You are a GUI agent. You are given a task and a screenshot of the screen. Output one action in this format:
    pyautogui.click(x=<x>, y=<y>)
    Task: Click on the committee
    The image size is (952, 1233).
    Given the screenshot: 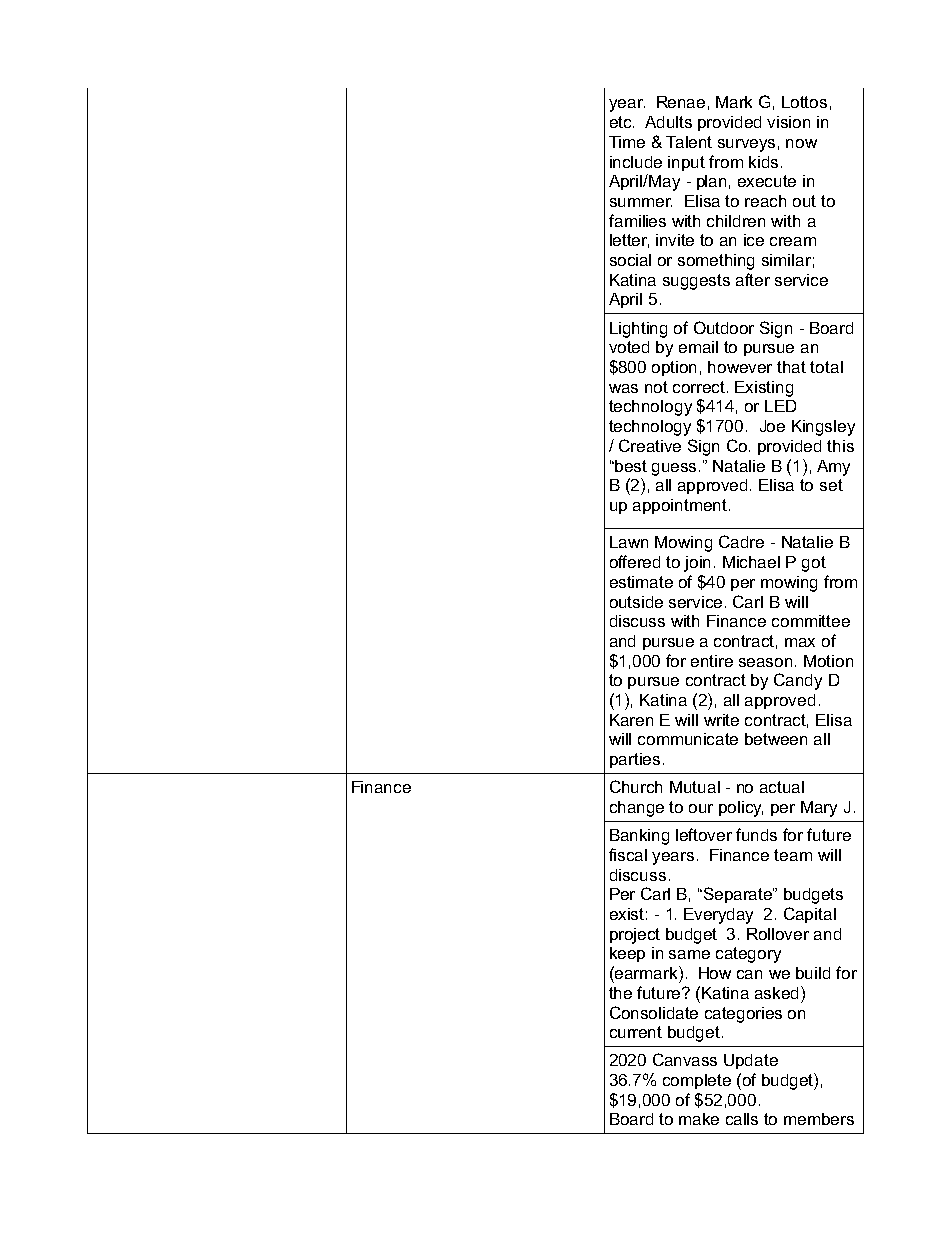 What is the action you would take?
    pyautogui.click(x=811, y=621)
